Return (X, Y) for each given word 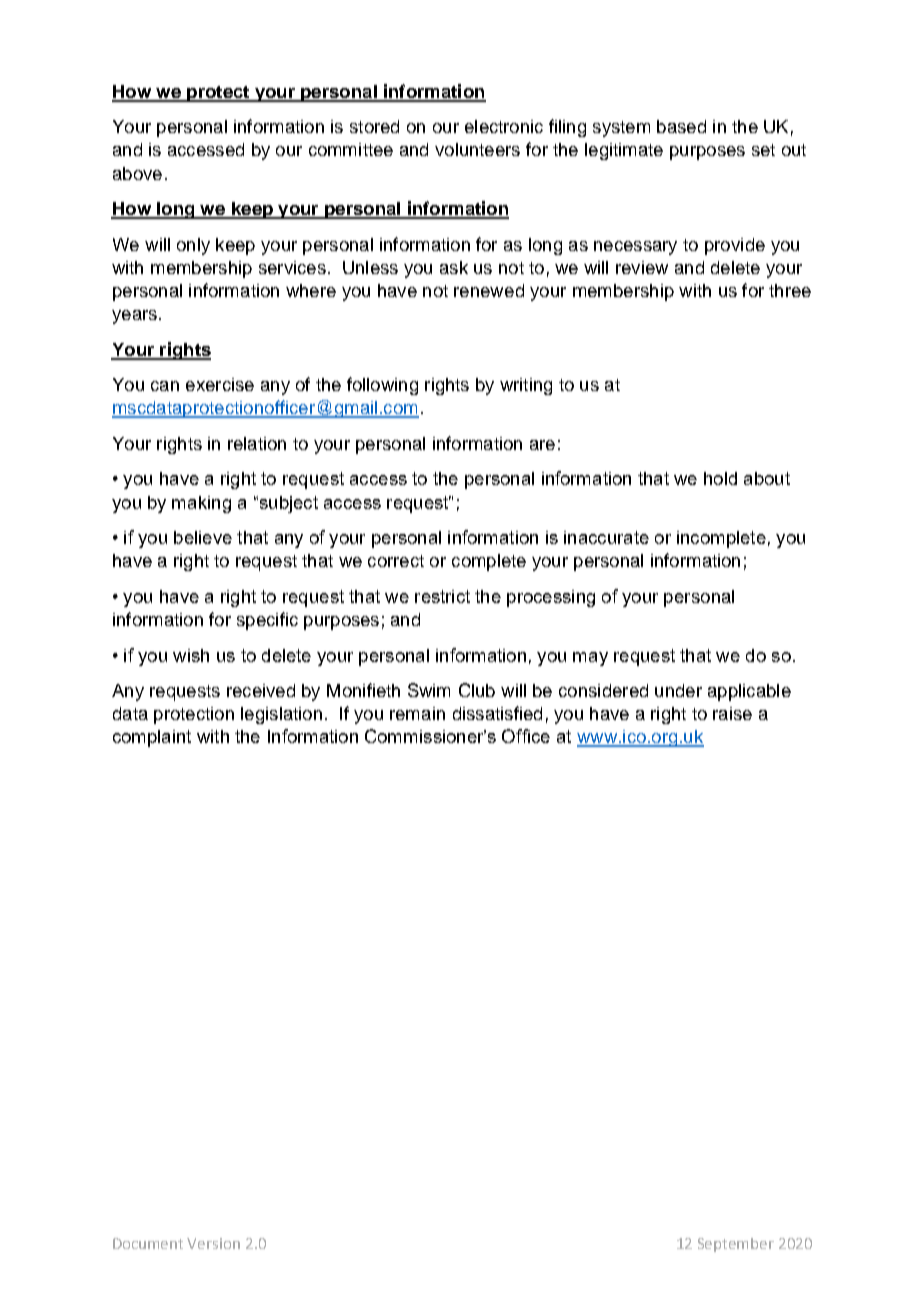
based (681, 126)
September (736, 1245)
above (137, 173)
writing (526, 386)
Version (213, 1243)
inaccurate (606, 537)
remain (417, 713)
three (790, 290)
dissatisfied (497, 713)
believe (203, 537)
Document (148, 1243)
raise (732, 713)
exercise (220, 384)
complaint (152, 738)
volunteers (477, 149)
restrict (442, 596)
